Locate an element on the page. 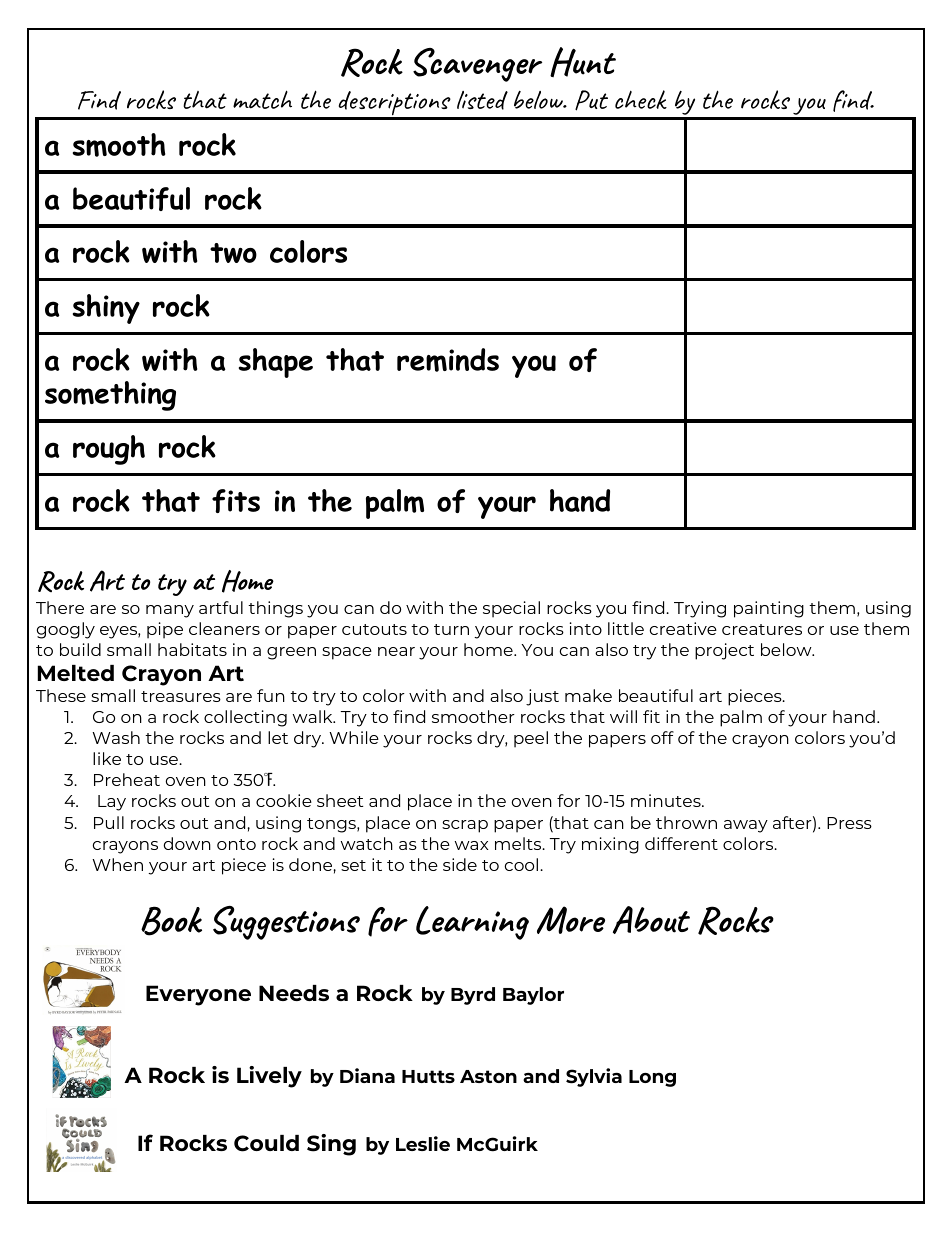 Image resolution: width=952 pixels, height=1233 pixels. Could is located at coordinates (266, 1143).
